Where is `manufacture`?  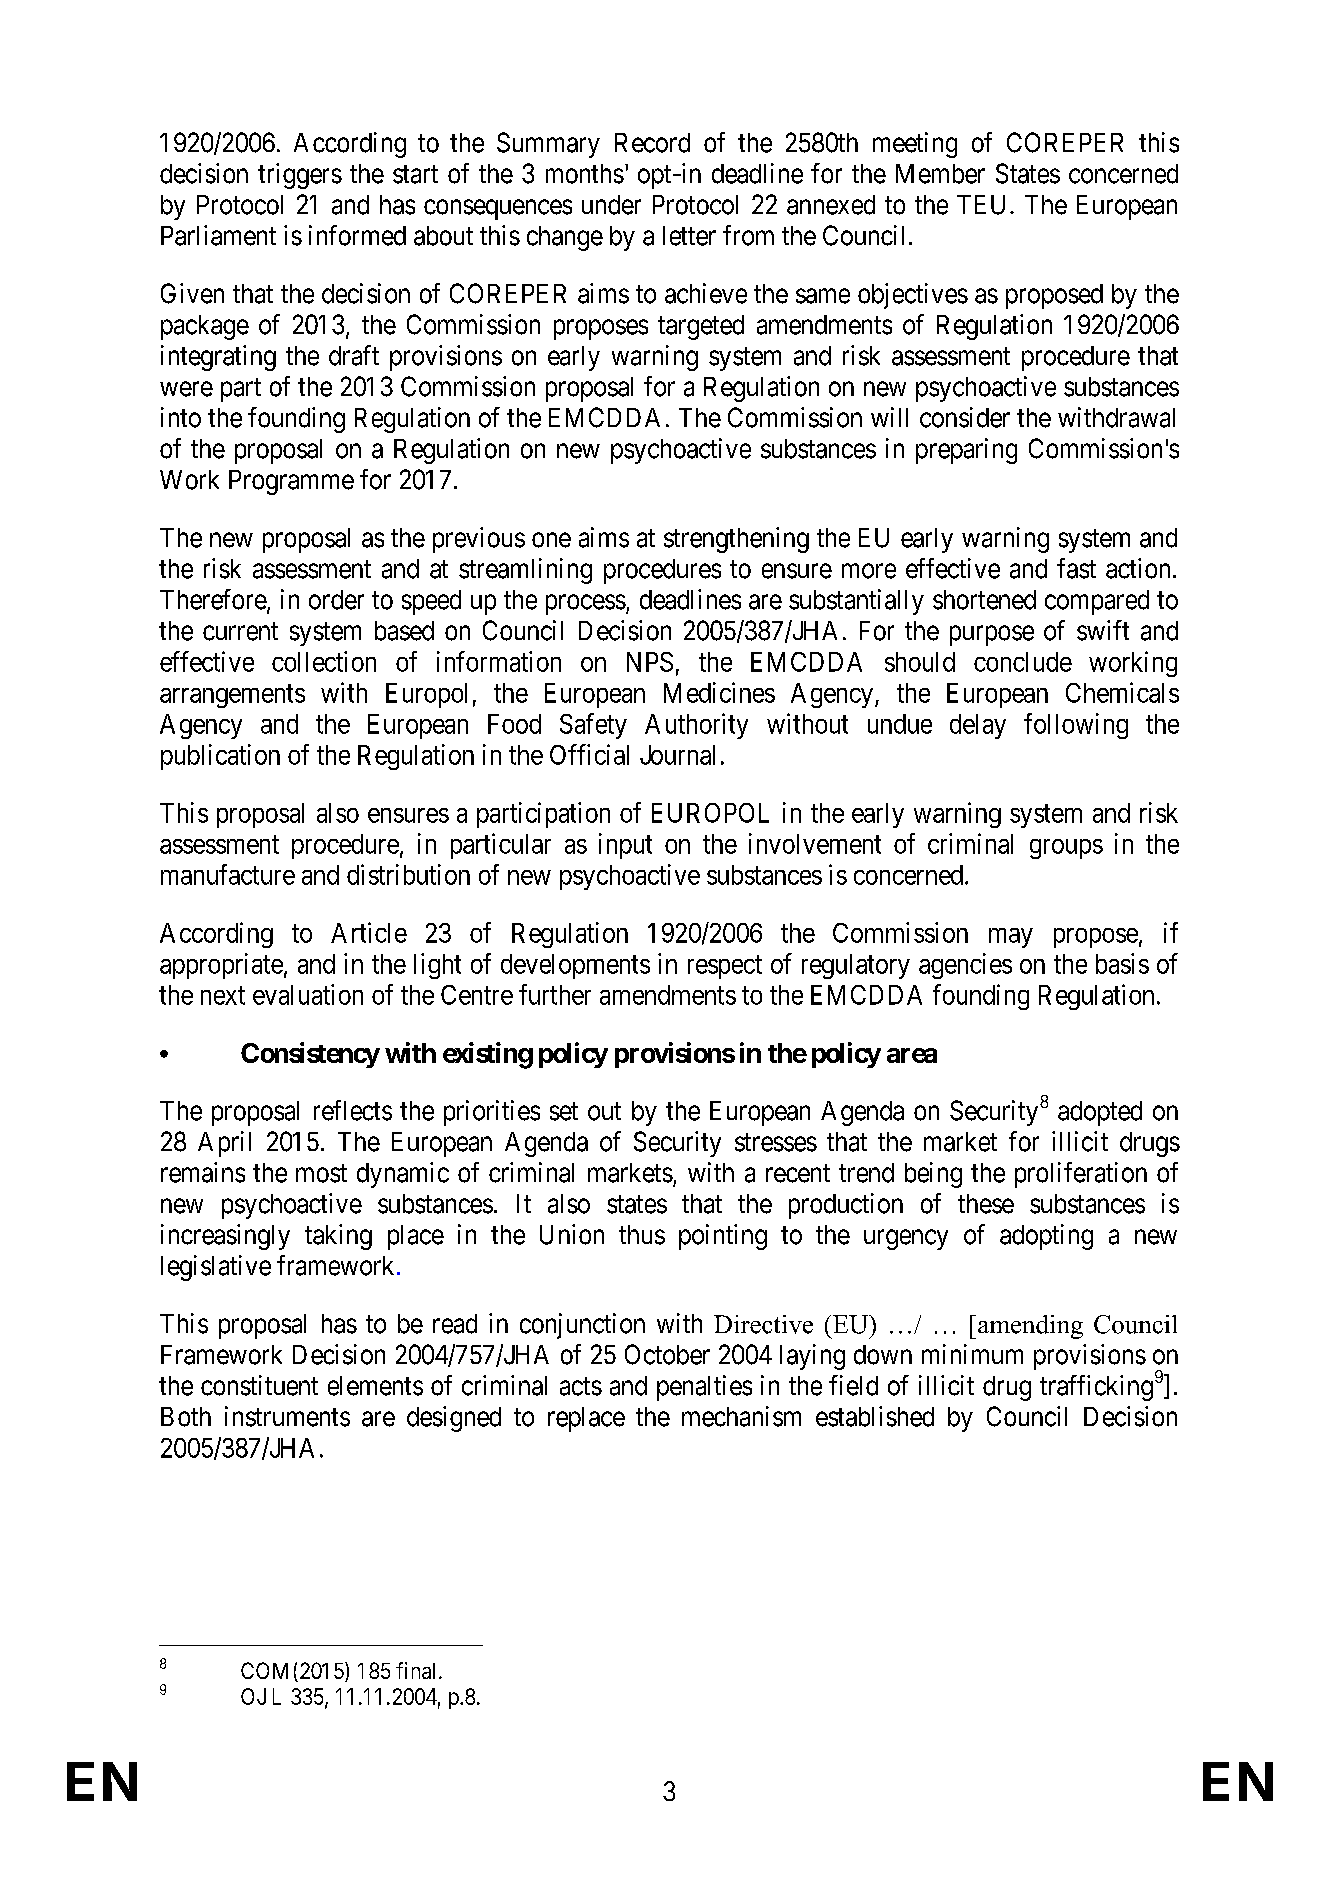
manufacture is located at coordinates (228, 874).
